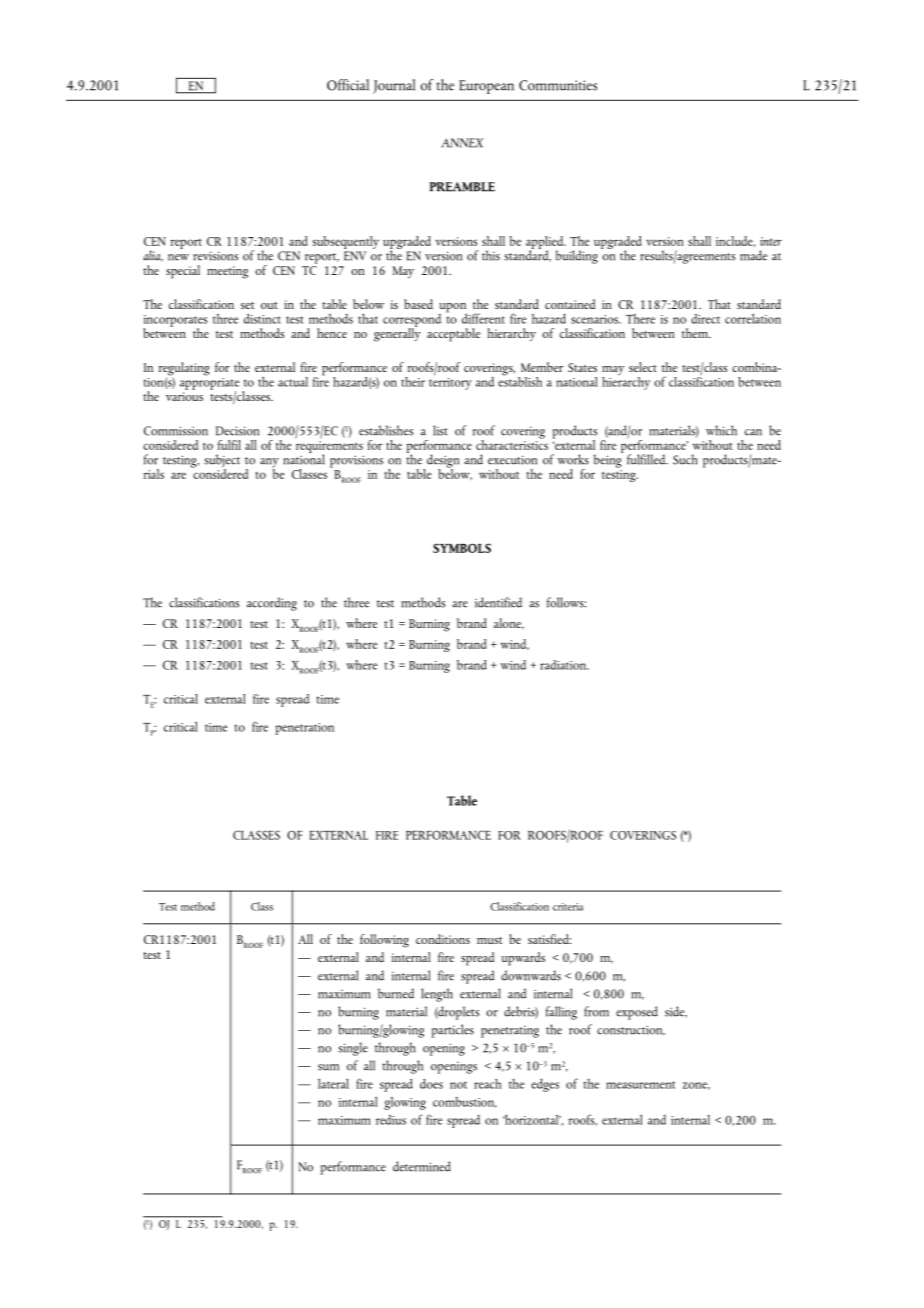 The width and height of the screenshot is (924, 1308). I want to click on according, so click(272, 604).
